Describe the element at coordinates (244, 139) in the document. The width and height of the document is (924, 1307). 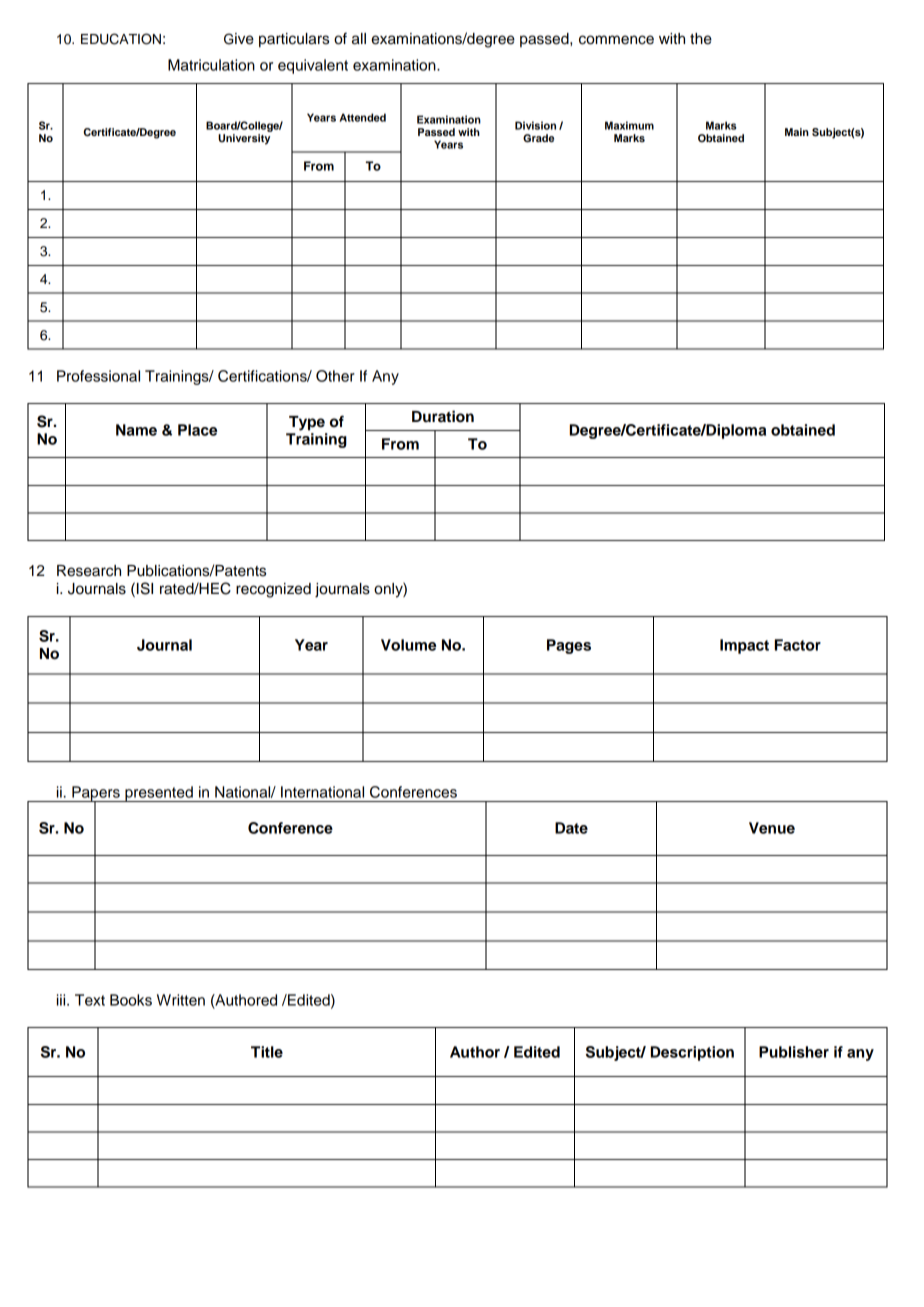
I see `University` at that location.
